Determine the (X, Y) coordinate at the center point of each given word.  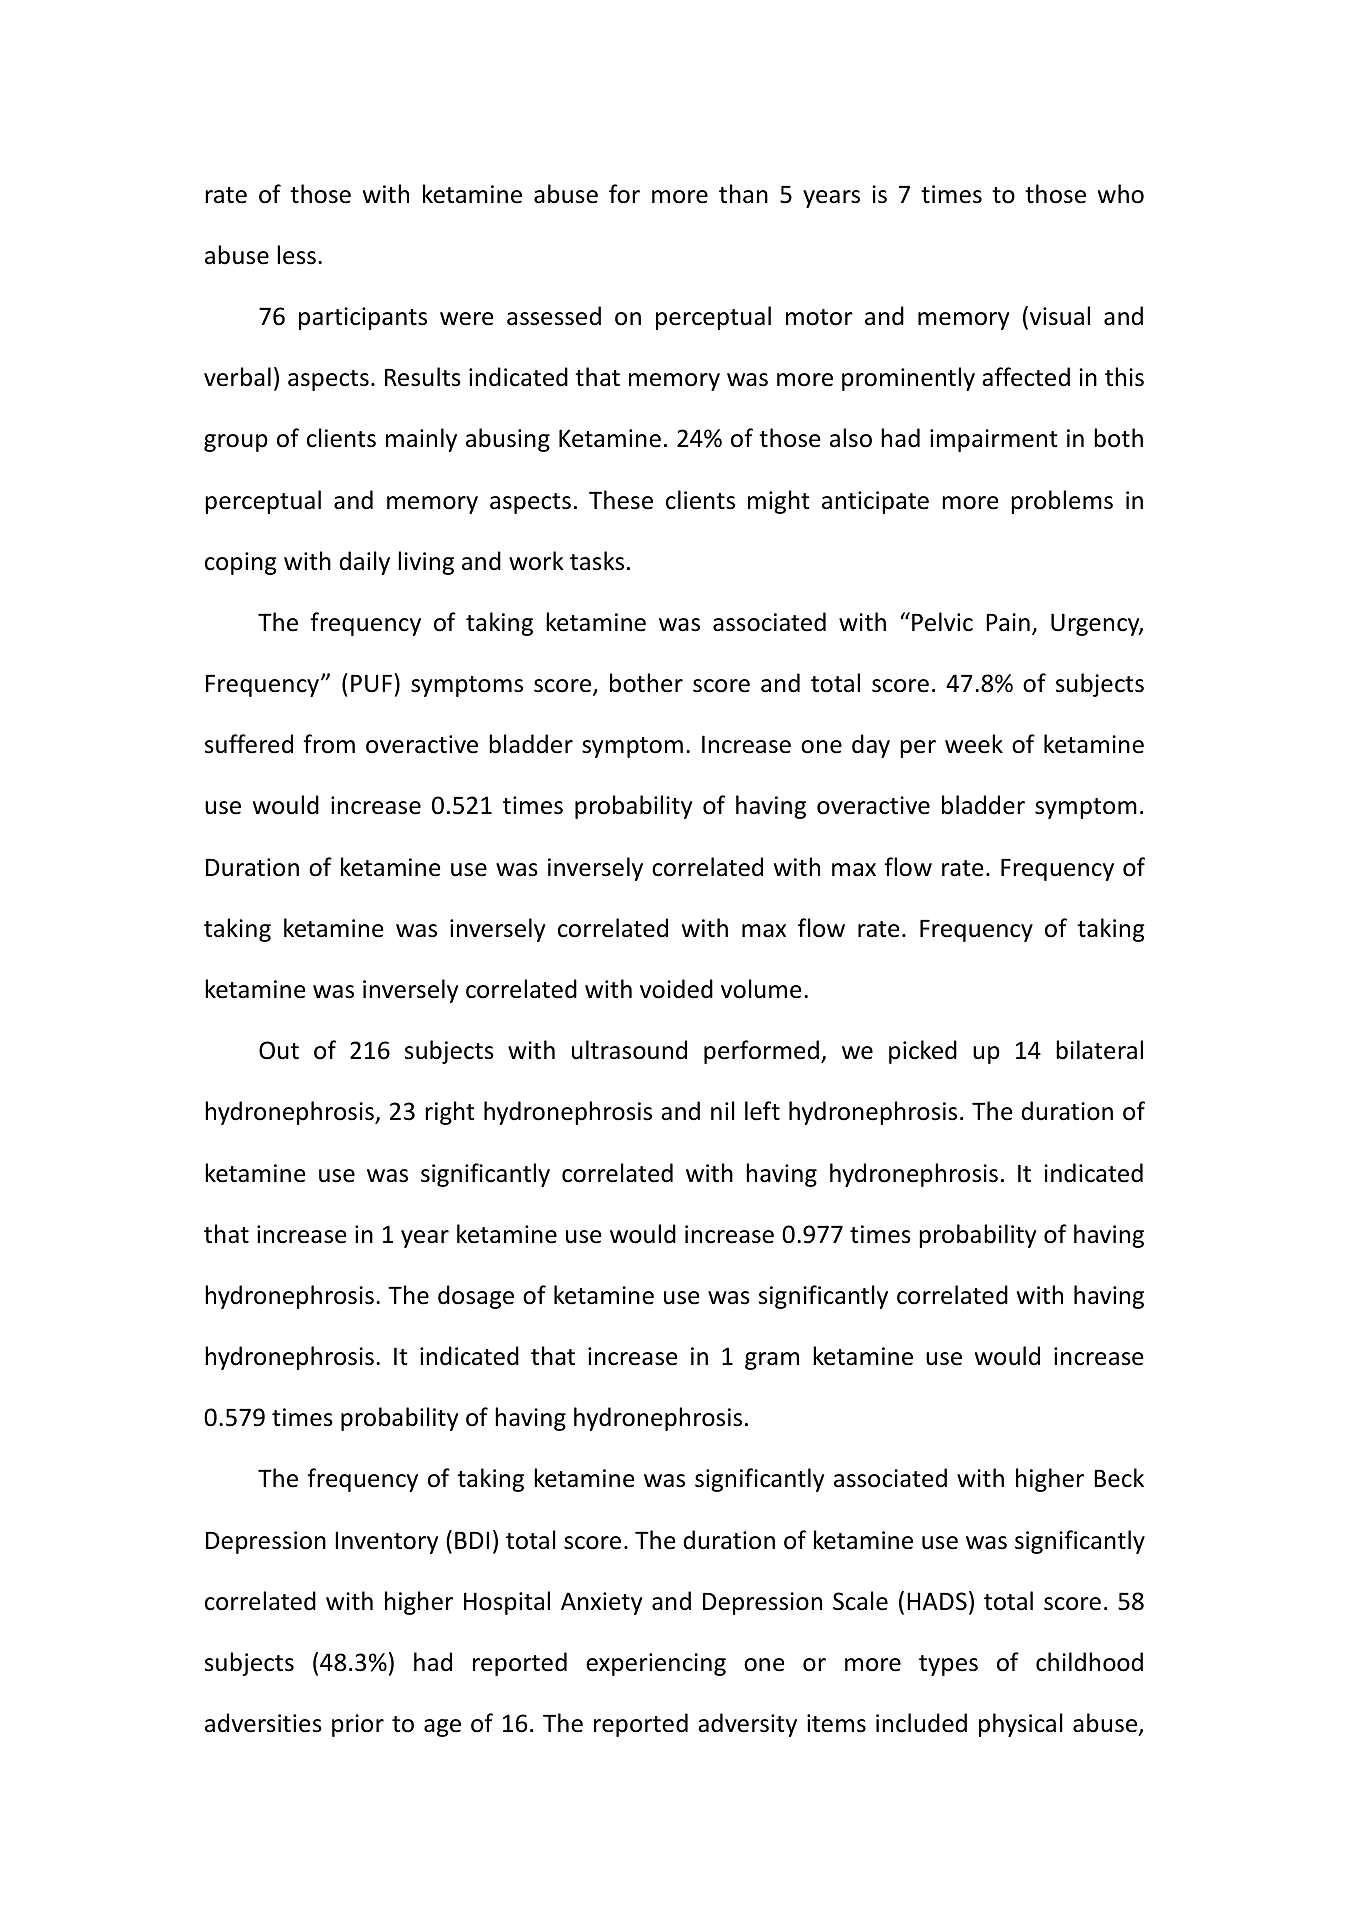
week (974, 744)
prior (358, 1725)
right (449, 1113)
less (296, 255)
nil (723, 1110)
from (329, 744)
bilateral (1099, 1050)
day (871, 746)
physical (1021, 1725)
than (743, 194)
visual (1060, 316)
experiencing (656, 1664)
